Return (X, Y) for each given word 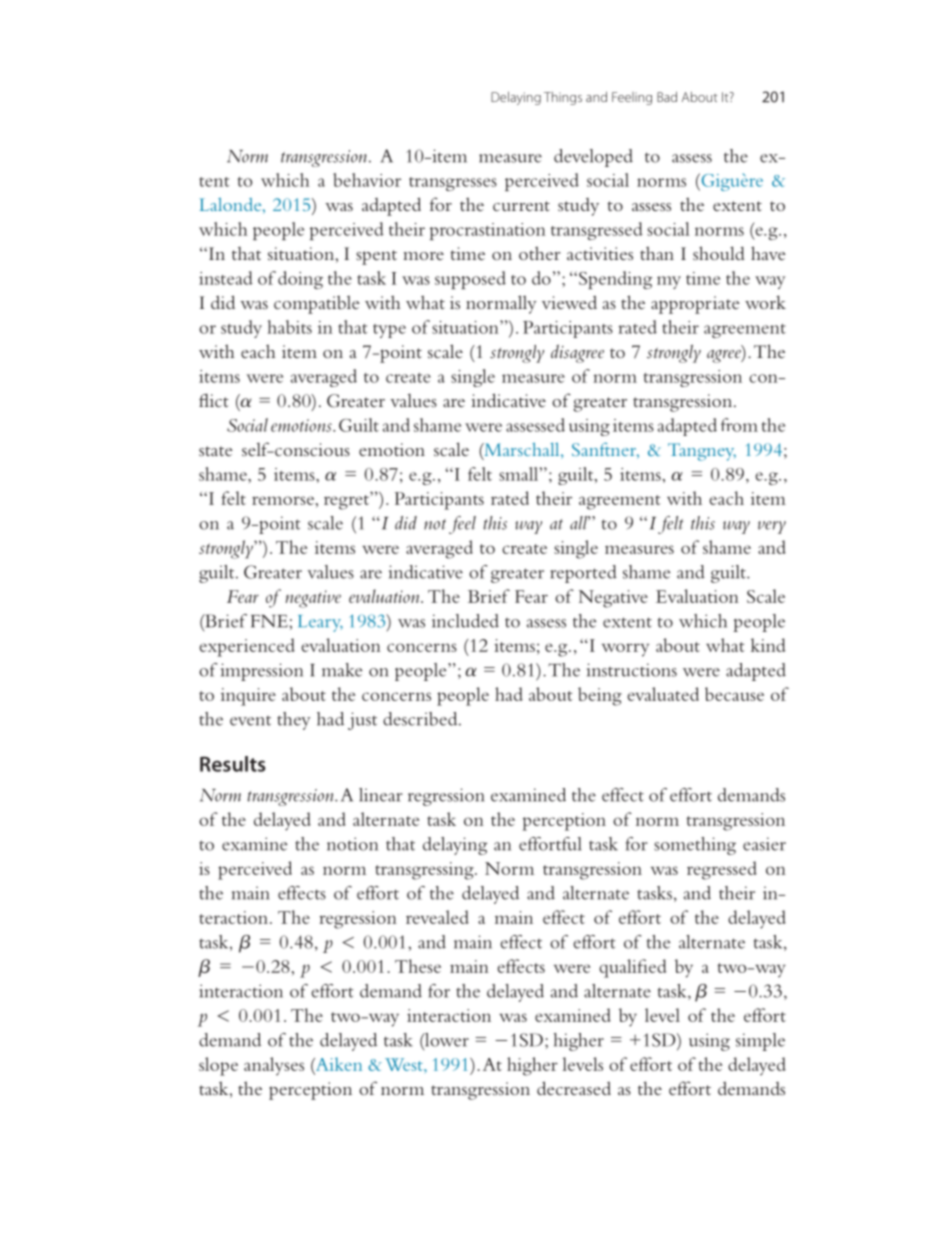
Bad (667, 96)
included (465, 621)
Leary (320, 623)
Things (563, 98)
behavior (367, 180)
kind (768, 645)
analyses (274, 1066)
